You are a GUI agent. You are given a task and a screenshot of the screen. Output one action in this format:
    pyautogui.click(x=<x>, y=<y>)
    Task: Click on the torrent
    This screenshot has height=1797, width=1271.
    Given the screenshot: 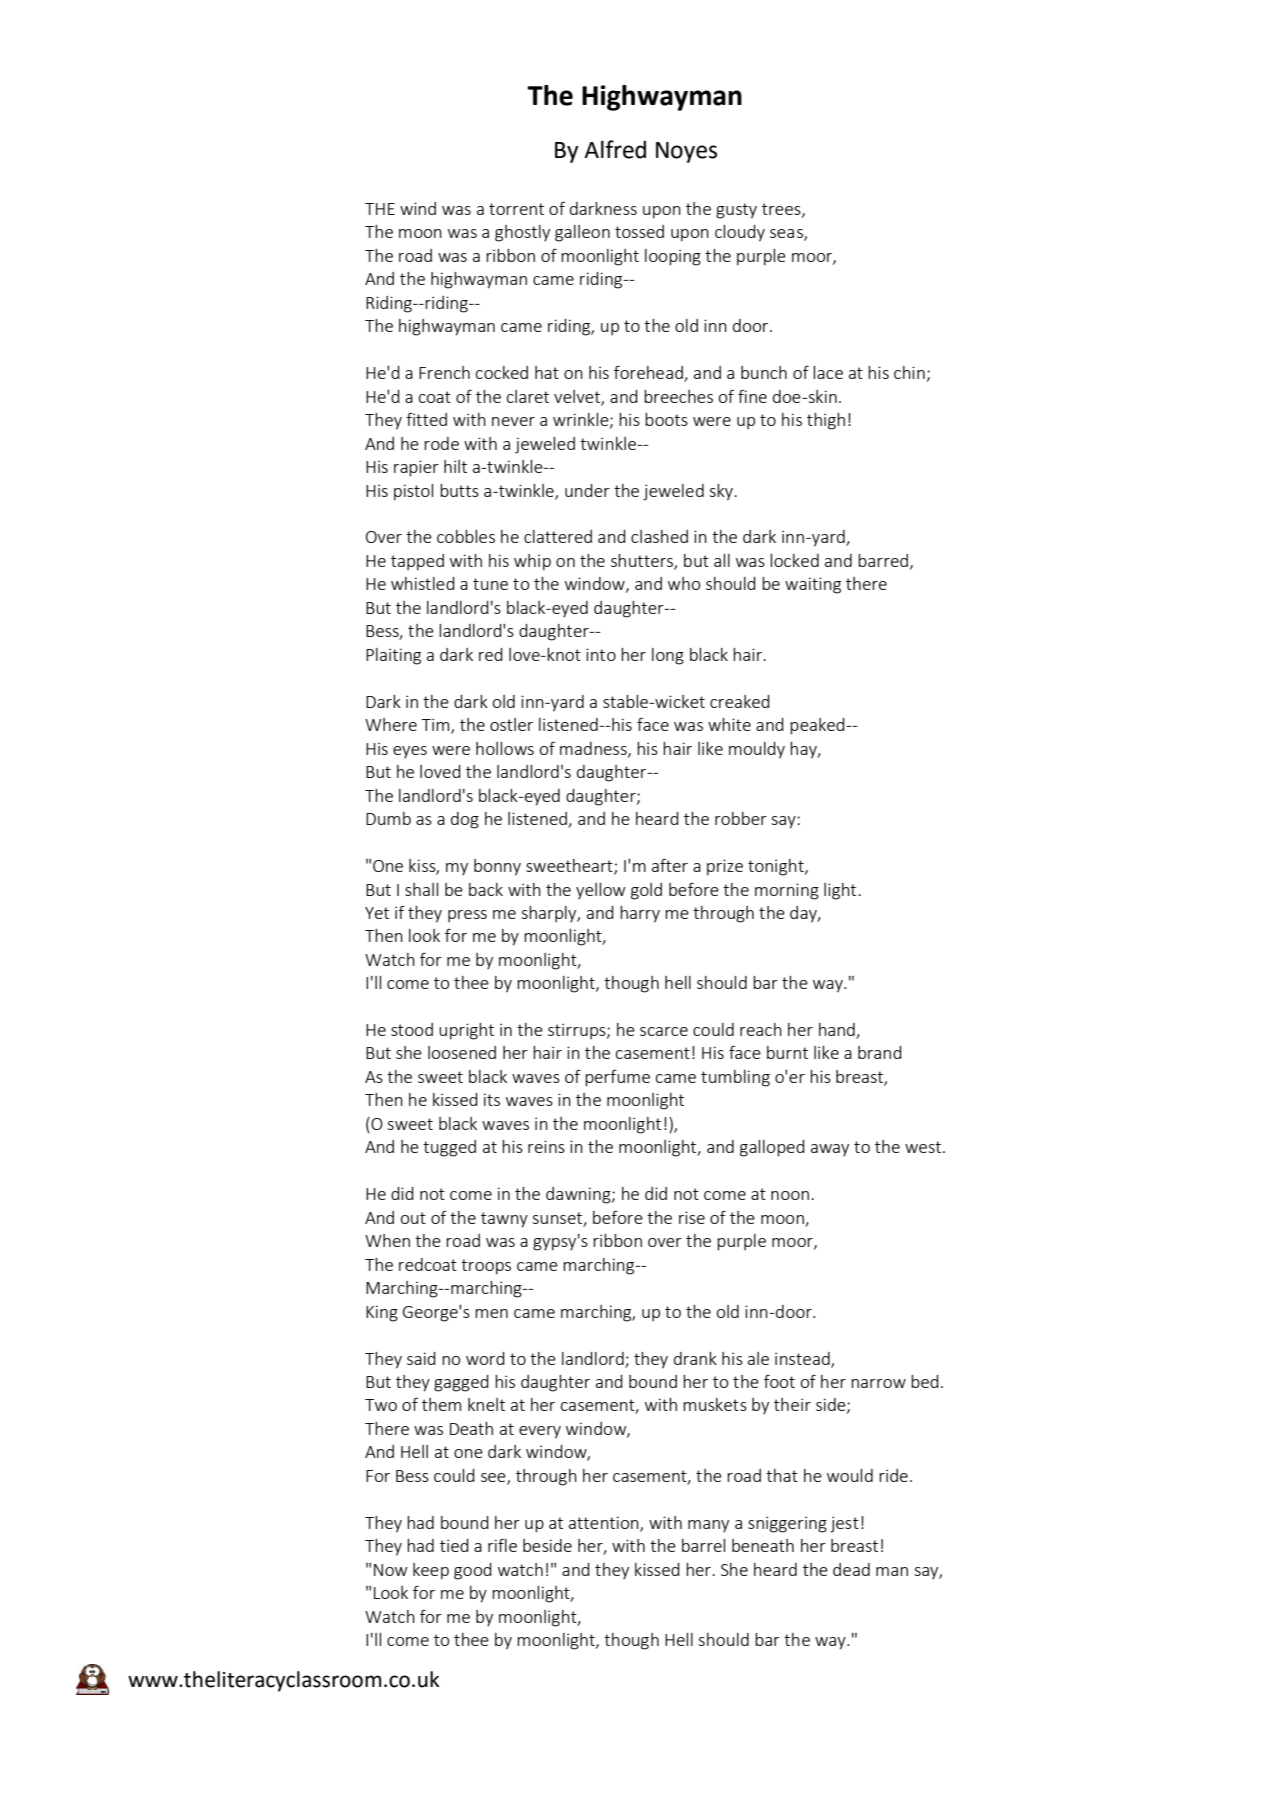 What is the action you would take?
    pyautogui.click(x=516, y=209)
